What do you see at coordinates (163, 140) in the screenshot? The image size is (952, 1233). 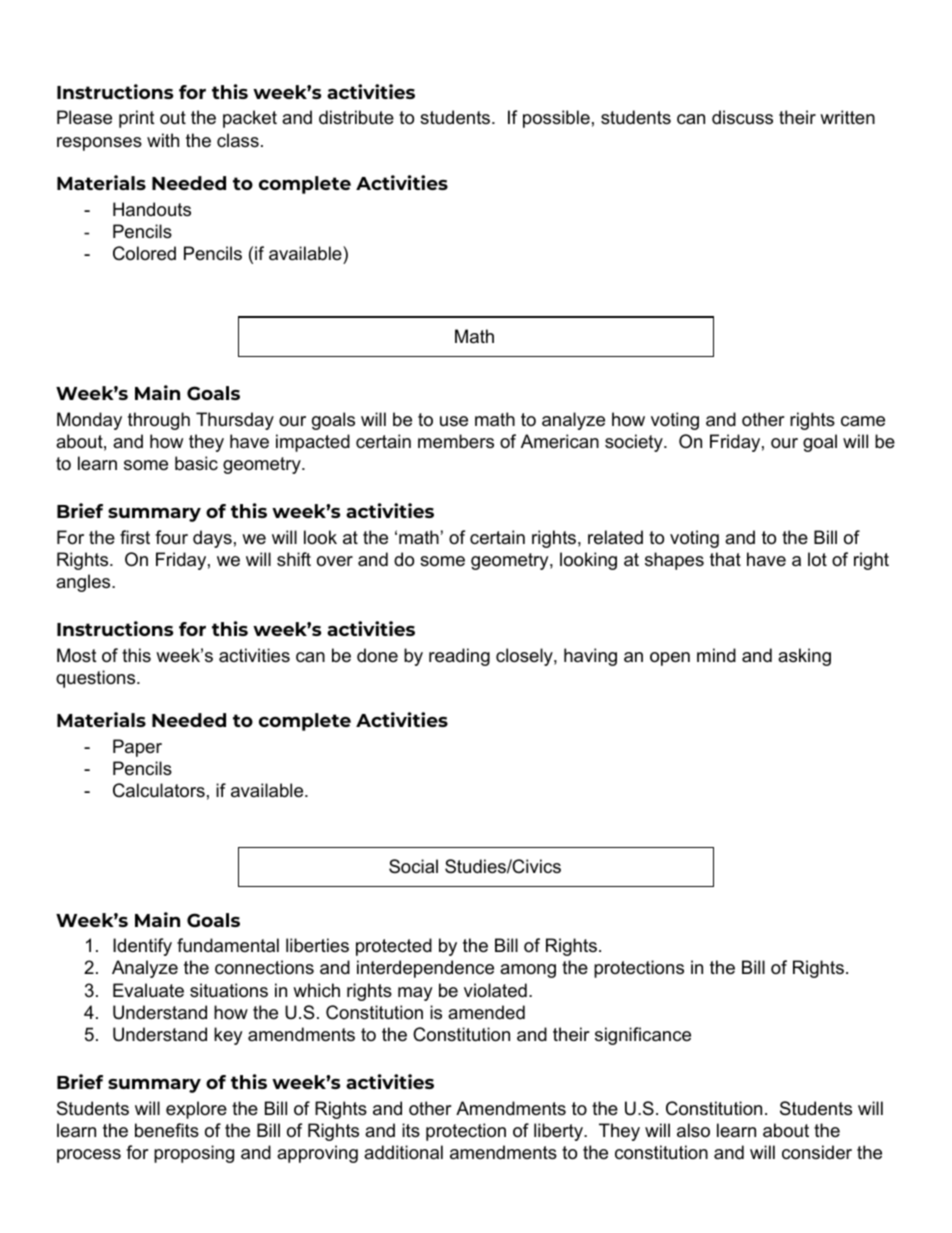 I see `with` at bounding box center [163, 140].
